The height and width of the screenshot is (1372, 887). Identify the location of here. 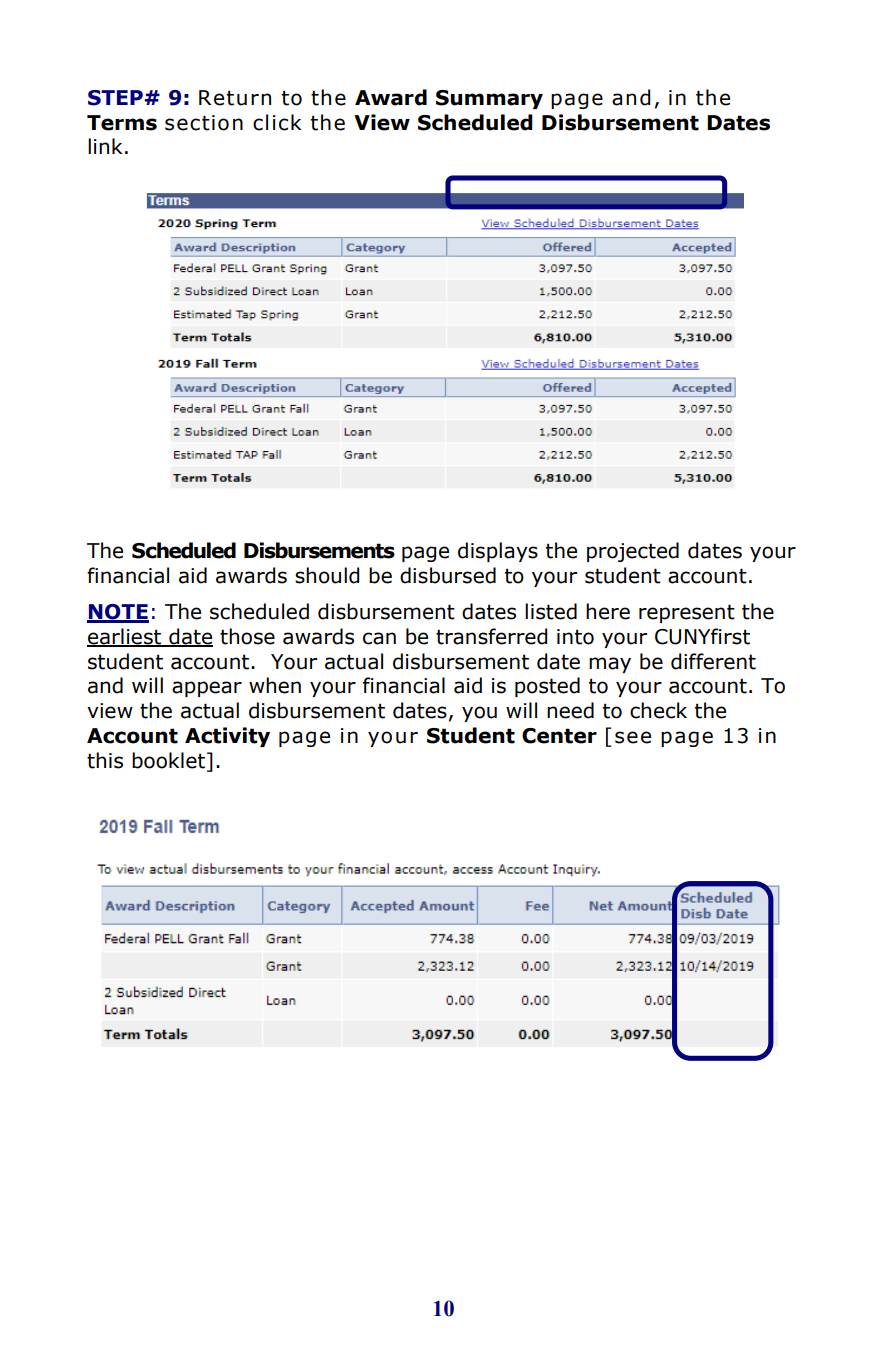
(608, 611).
